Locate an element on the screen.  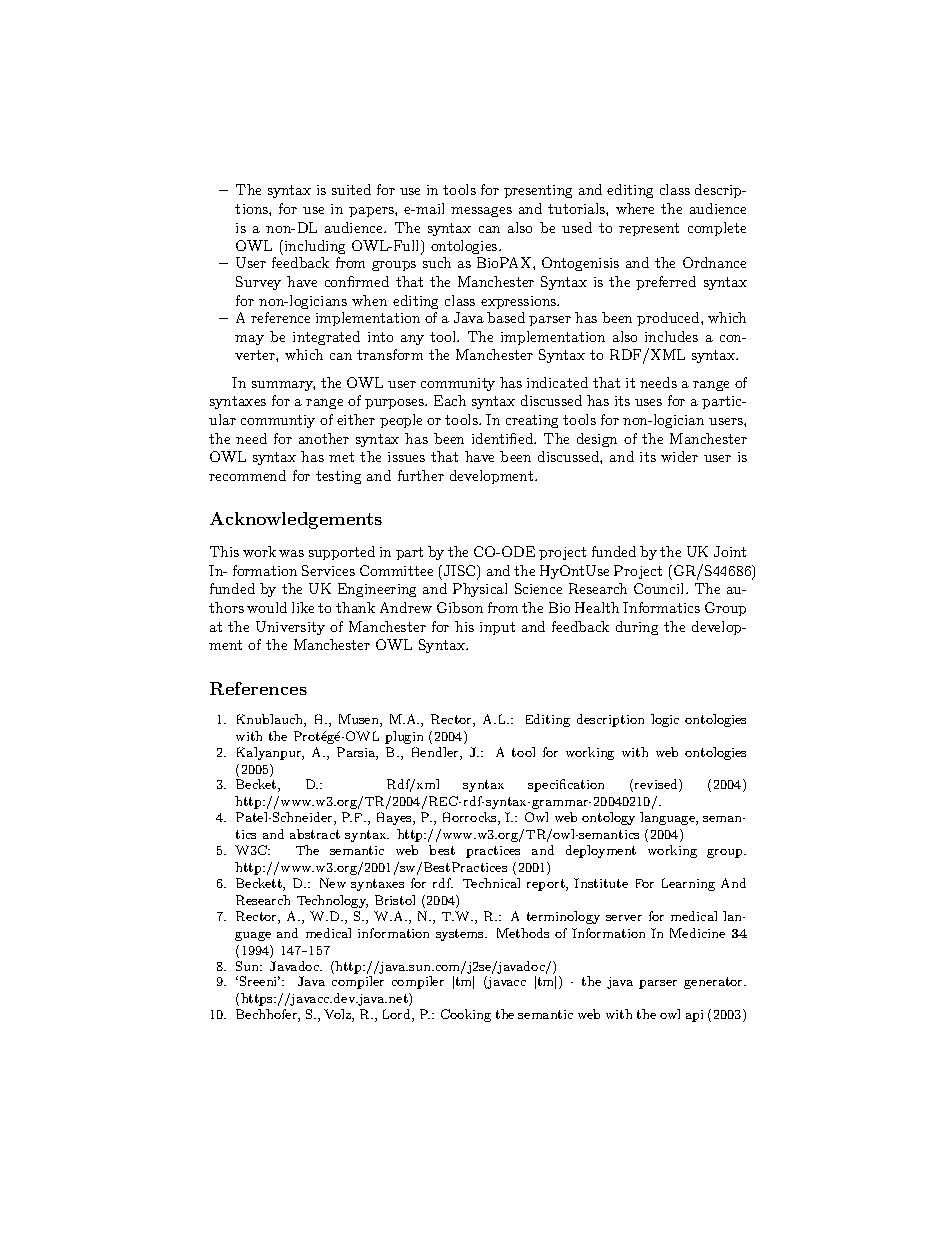
api is located at coordinates (694, 1016).
